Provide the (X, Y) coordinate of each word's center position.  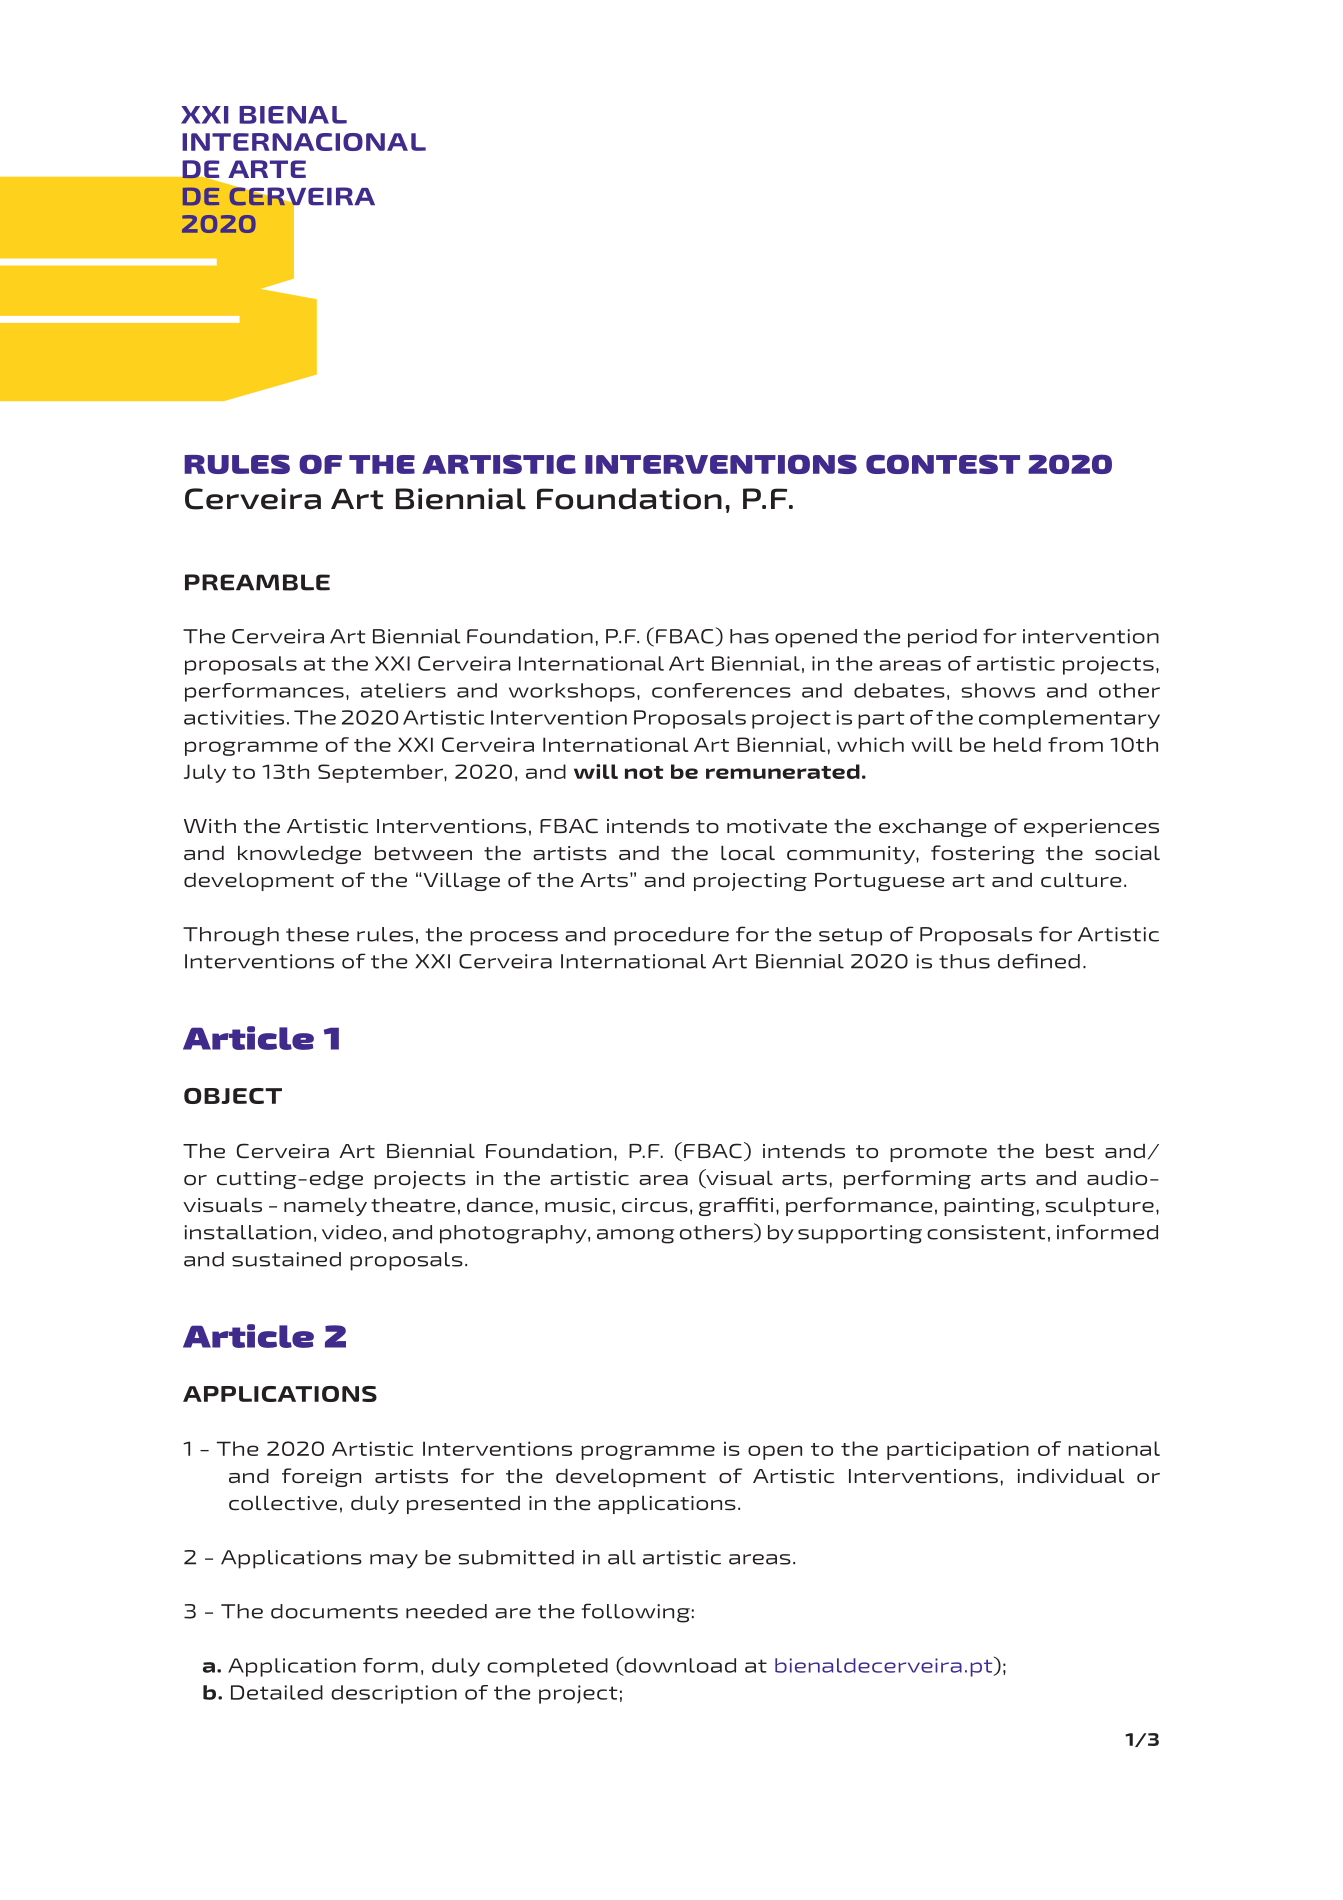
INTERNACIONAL (304, 142)
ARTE (267, 169)
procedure (671, 936)
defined (1039, 961)
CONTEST (943, 464)
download (679, 1666)
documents (334, 1611)
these (317, 934)
